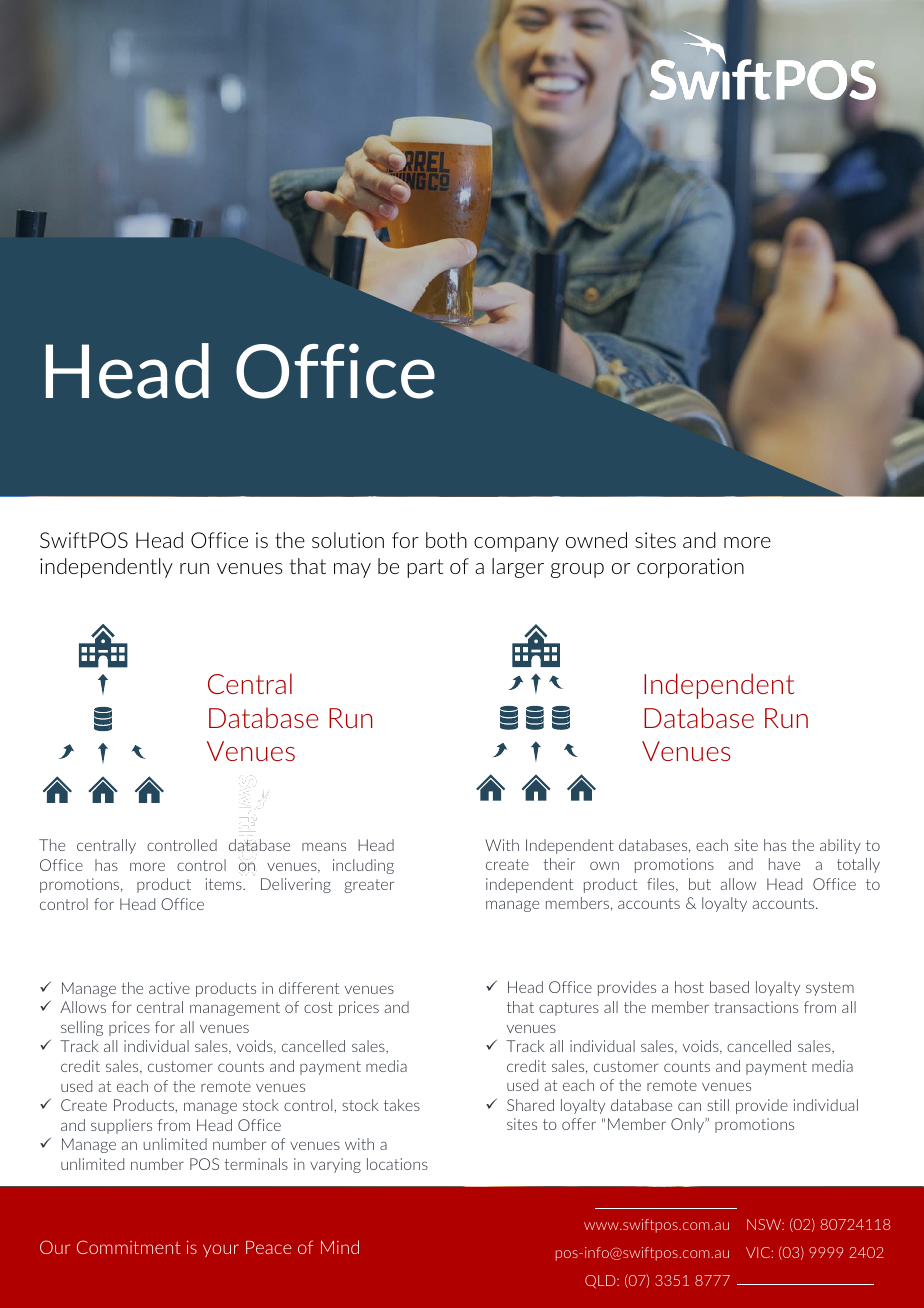 This screenshot has width=924, height=1308. I want to click on your, so click(221, 1250).
